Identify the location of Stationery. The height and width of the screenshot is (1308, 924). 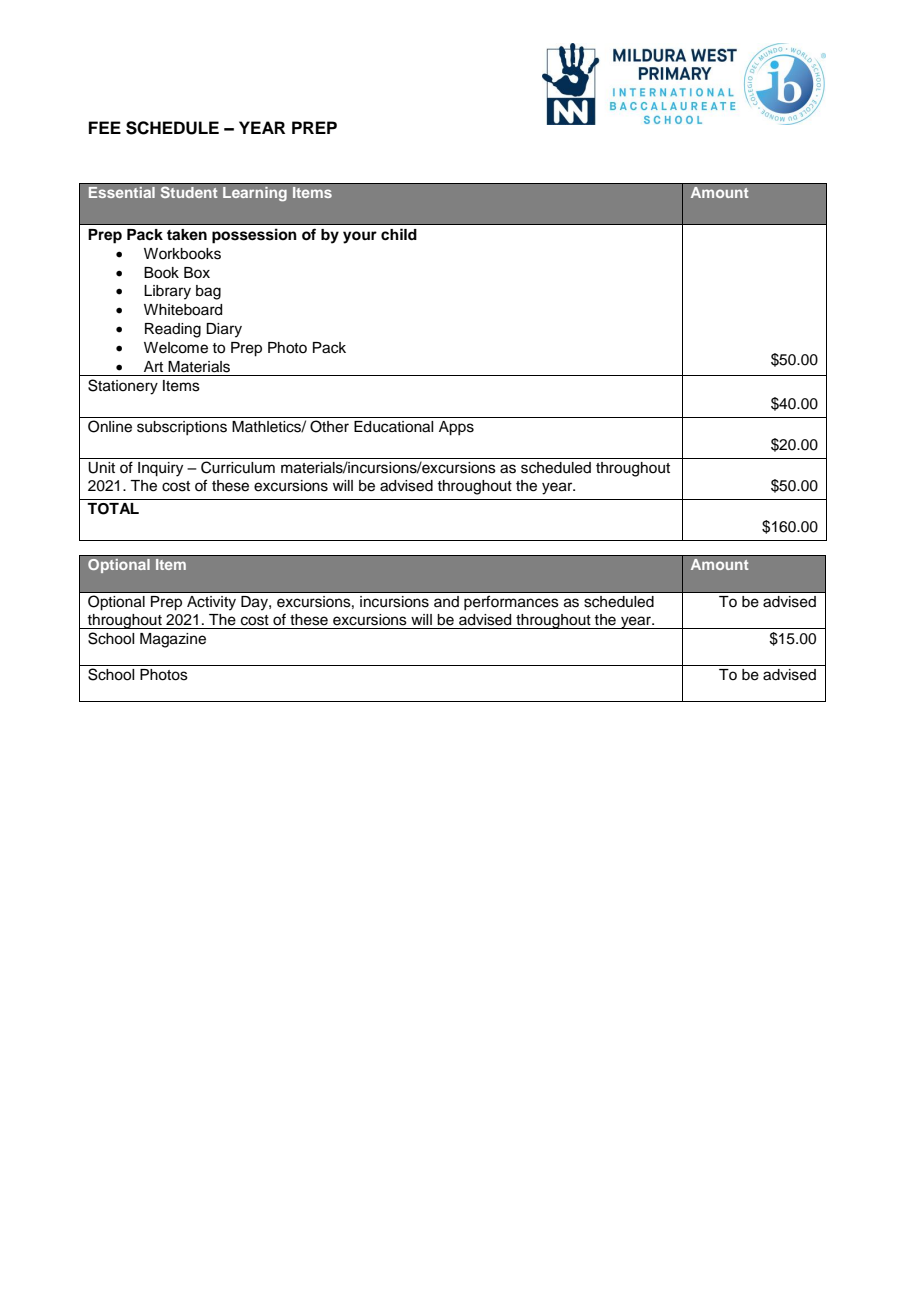
(123, 387).
